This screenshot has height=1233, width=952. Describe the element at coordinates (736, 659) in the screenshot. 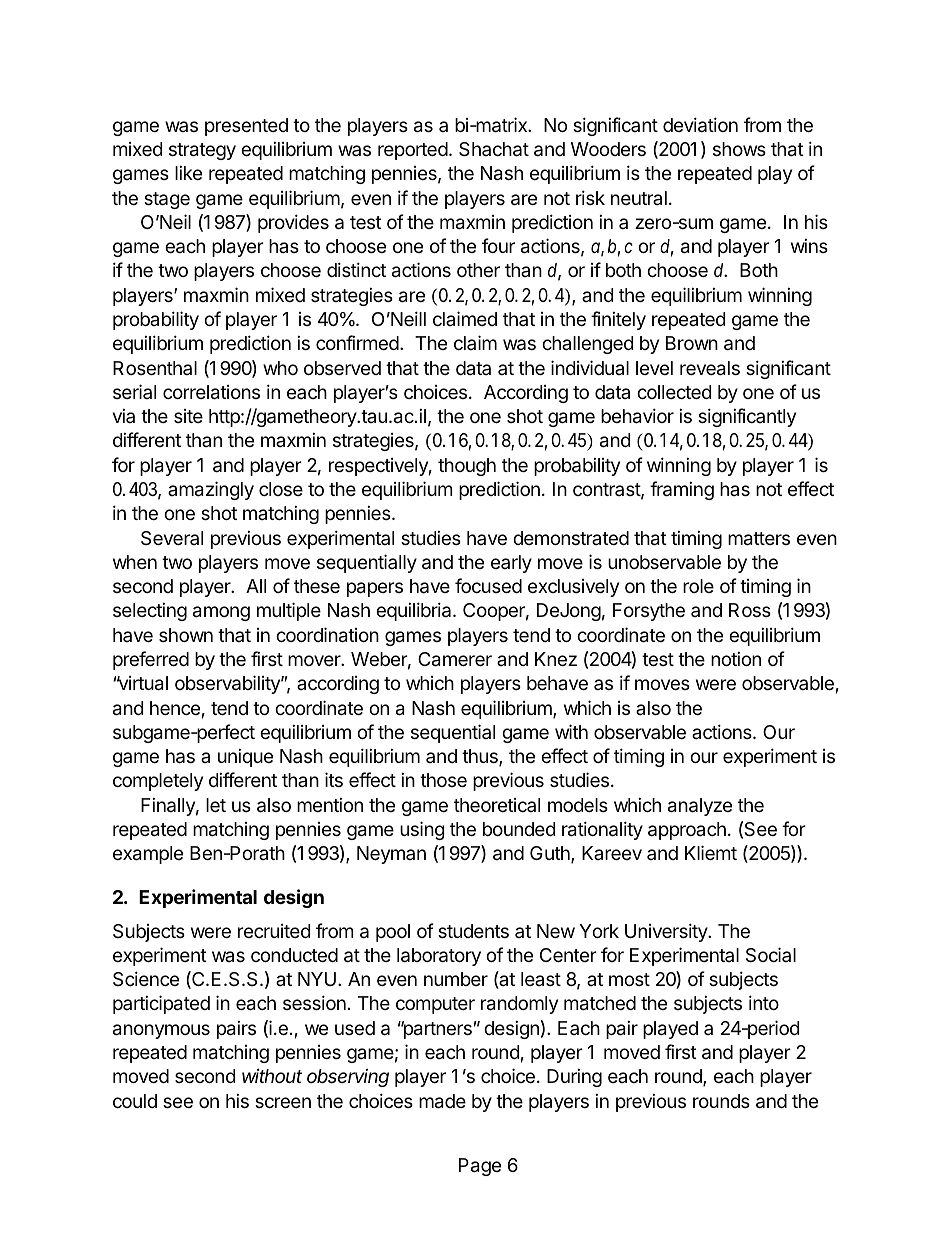

I see `notion` at that location.
